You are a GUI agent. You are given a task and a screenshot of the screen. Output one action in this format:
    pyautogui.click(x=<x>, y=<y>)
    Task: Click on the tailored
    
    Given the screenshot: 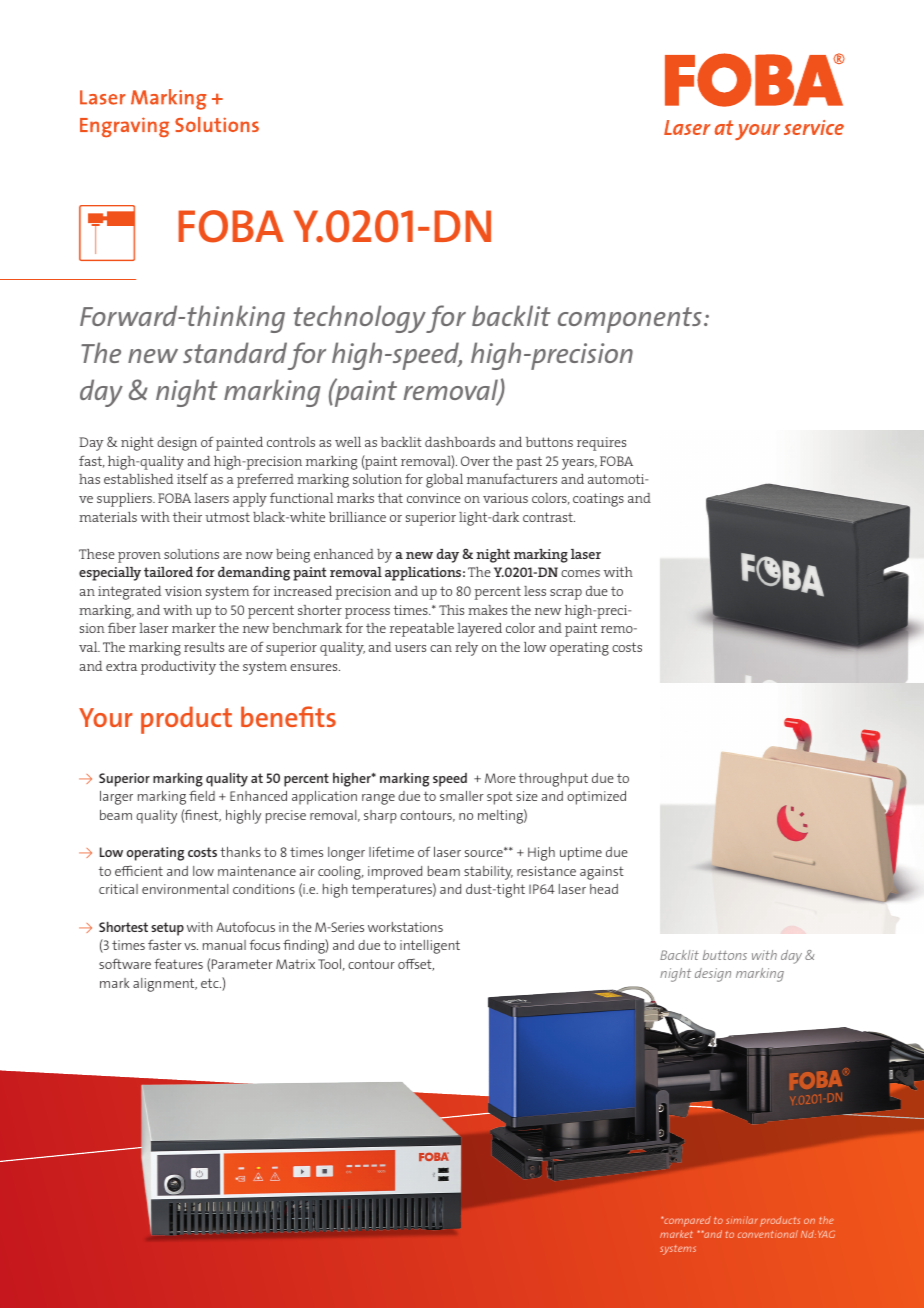 What is the action you would take?
    pyautogui.click(x=168, y=572)
